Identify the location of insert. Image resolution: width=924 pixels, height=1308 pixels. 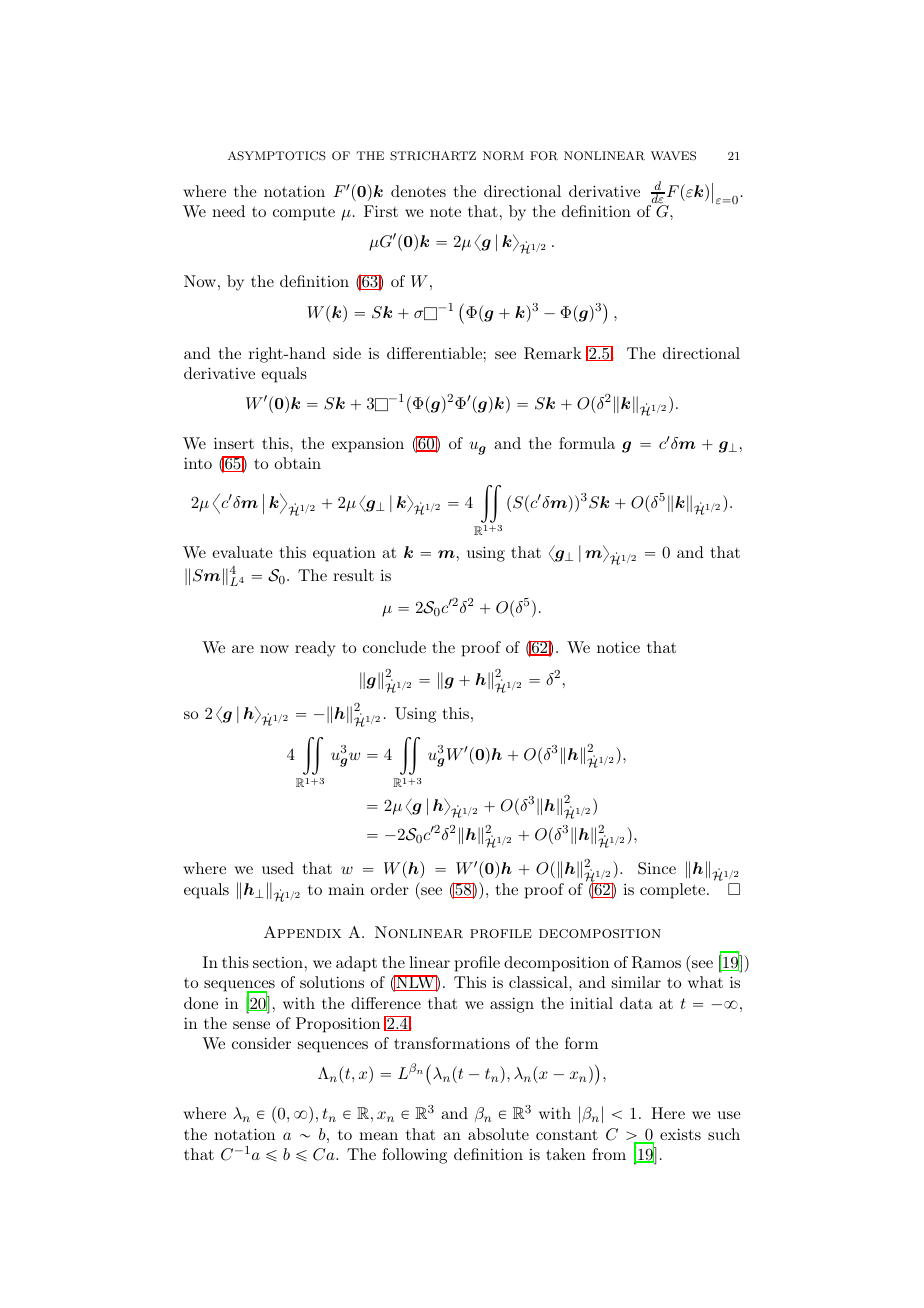
(234, 443).
